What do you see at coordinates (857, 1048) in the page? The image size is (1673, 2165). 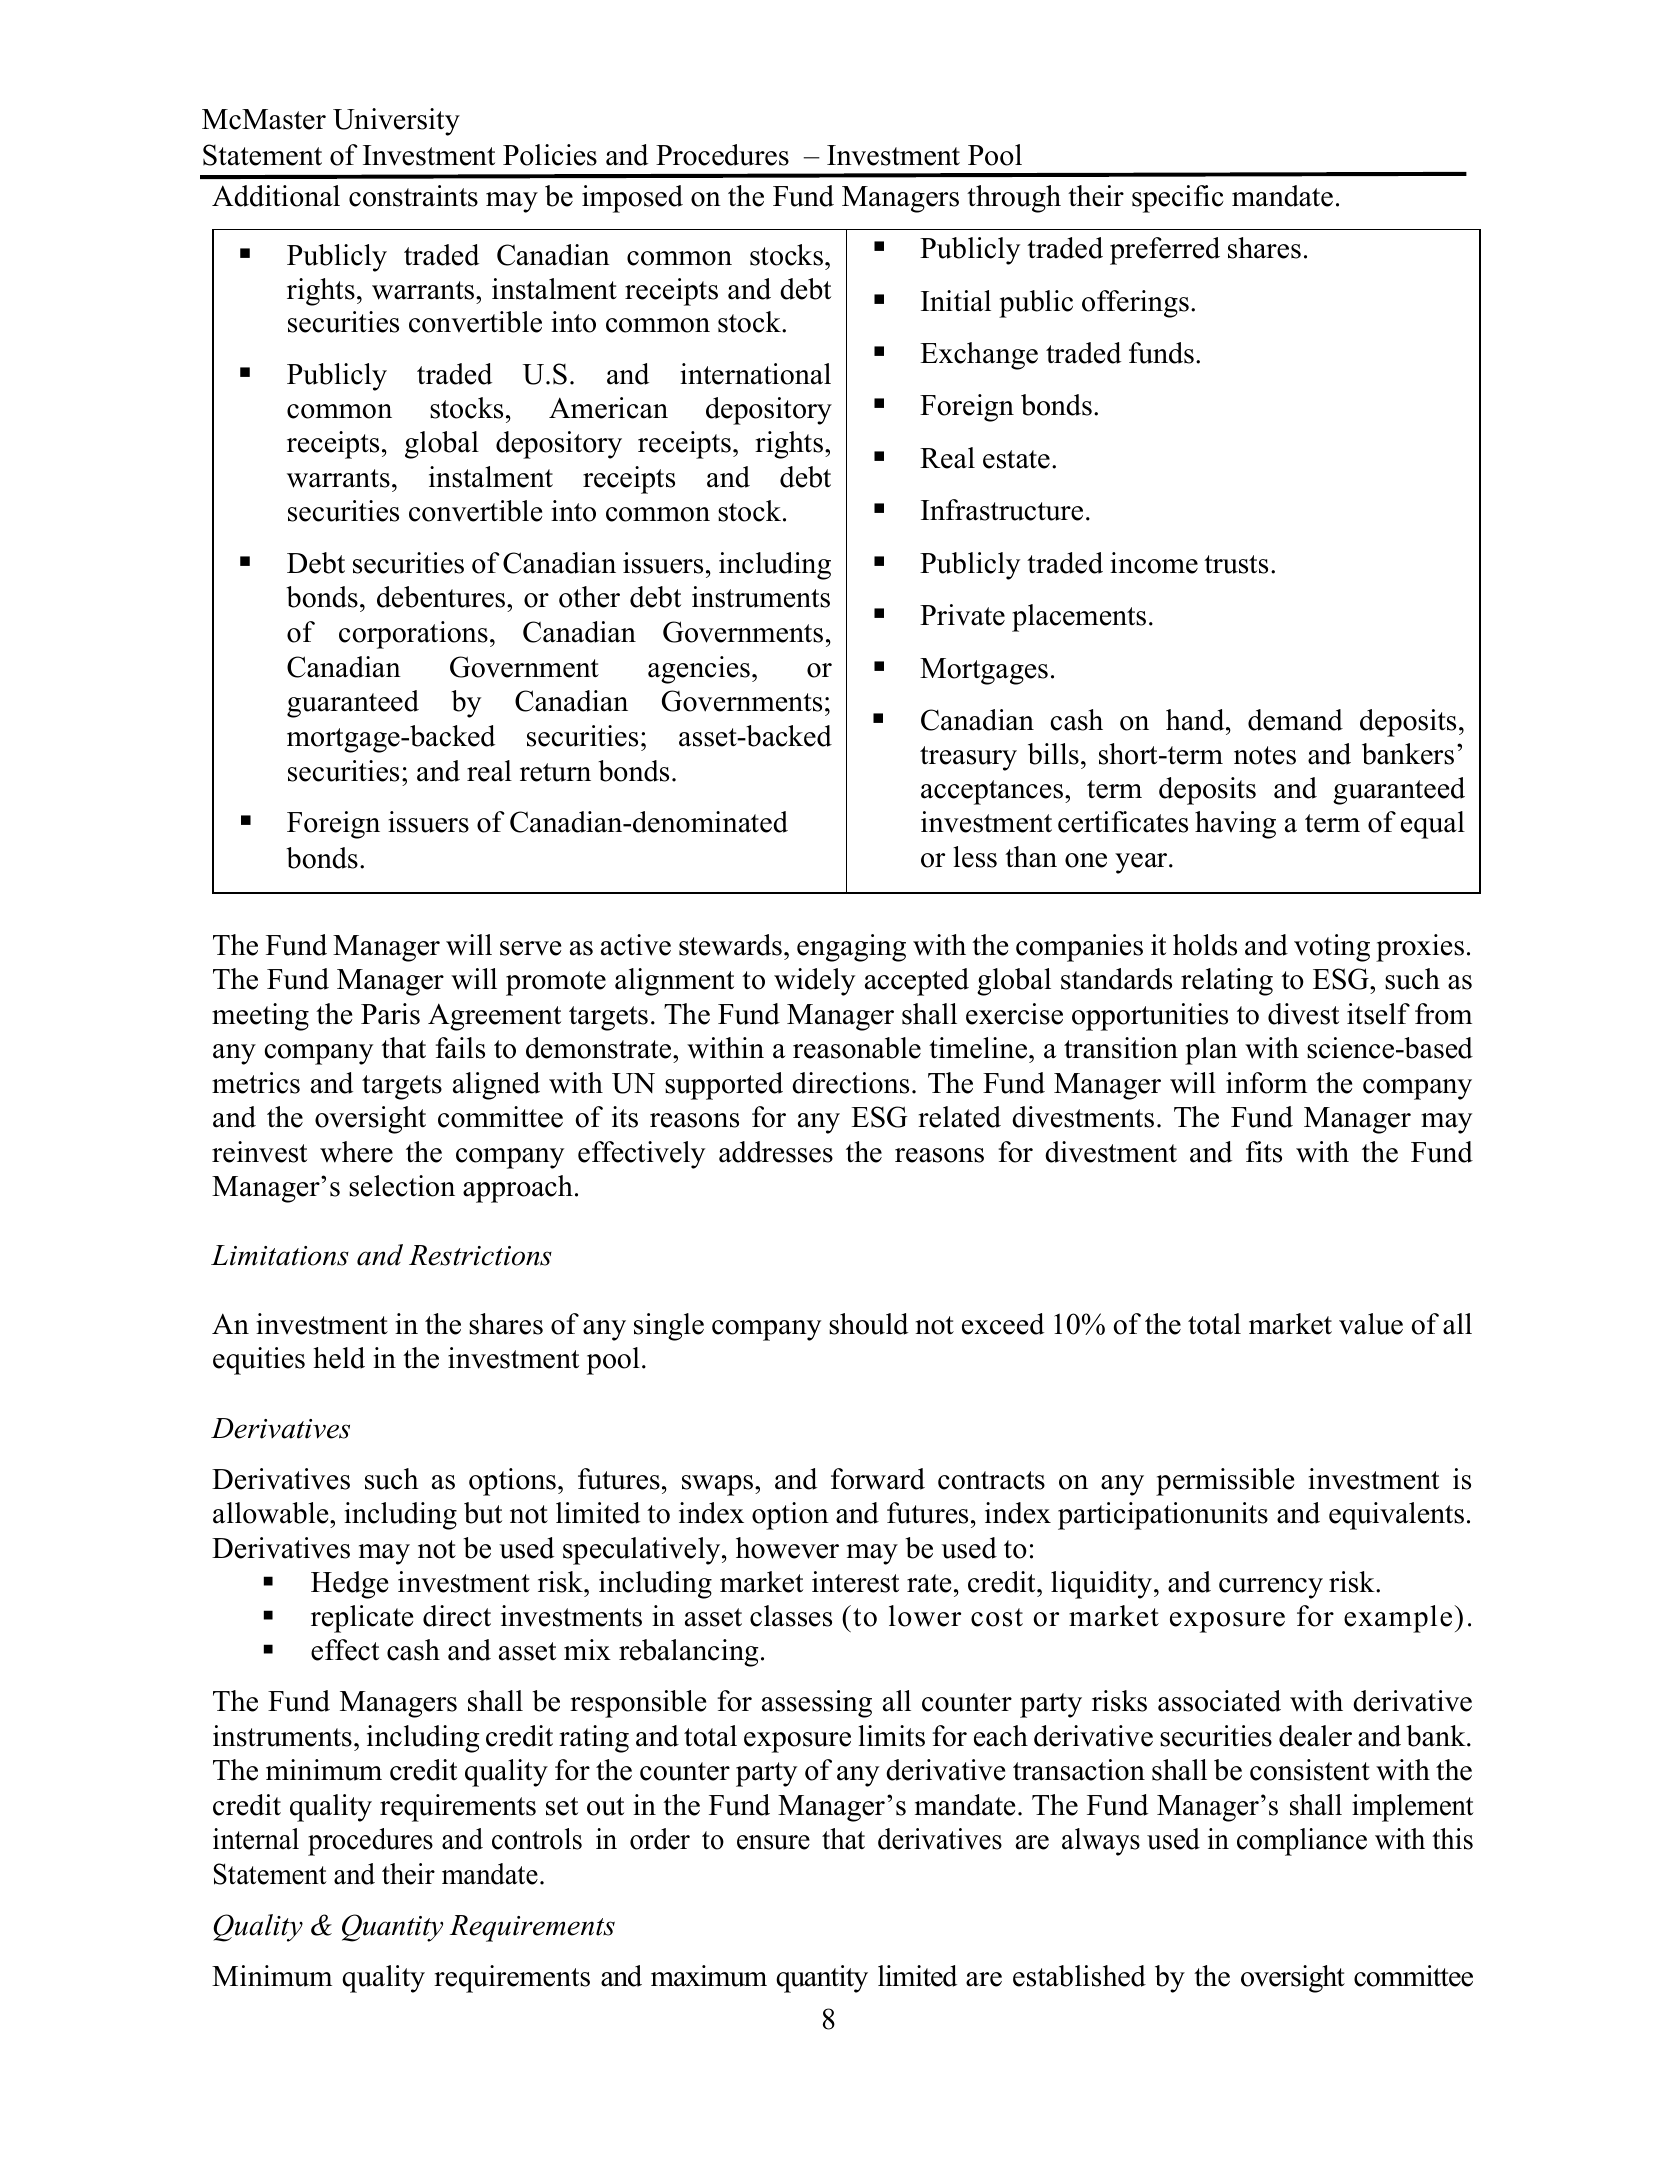 I see `reasonable` at bounding box center [857, 1048].
